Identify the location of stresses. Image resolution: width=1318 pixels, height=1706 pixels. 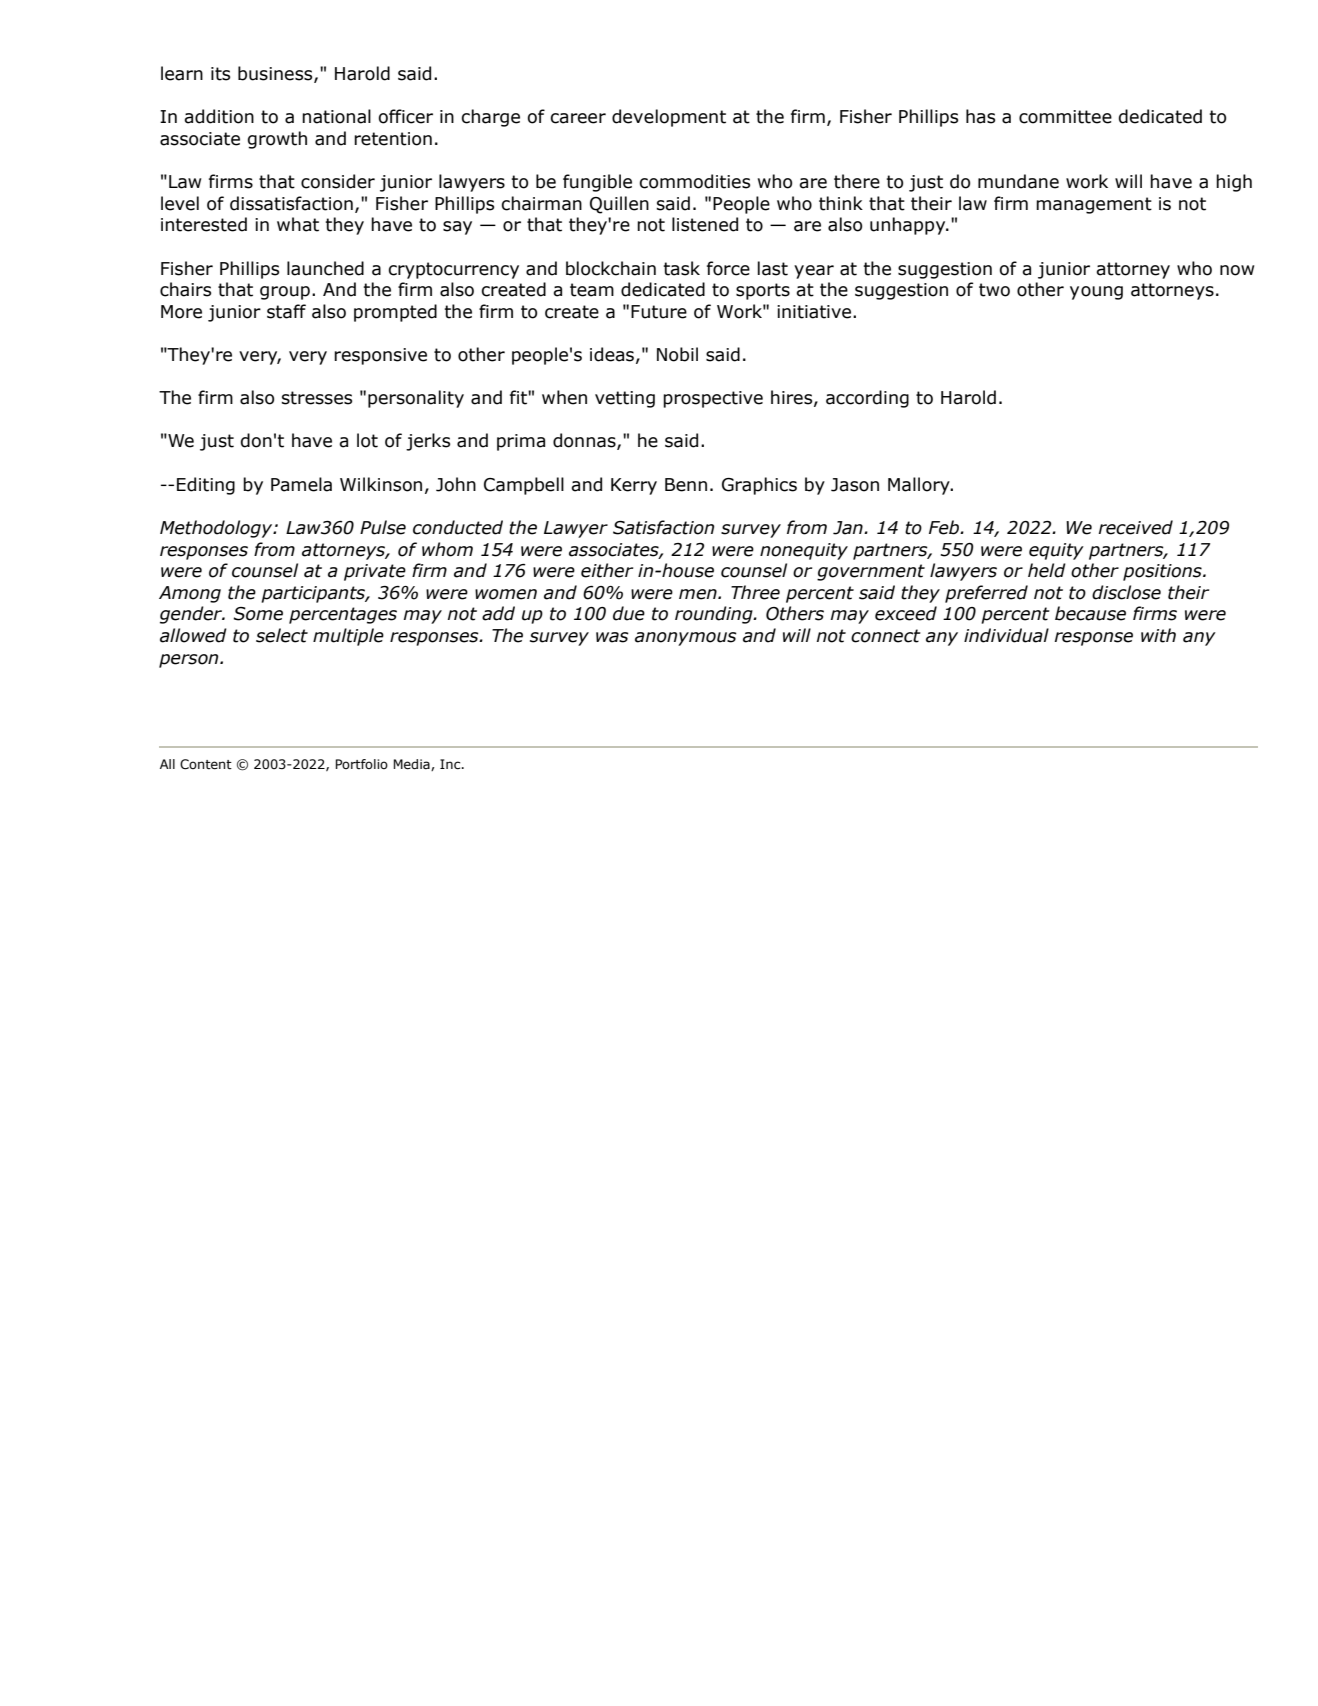
(317, 398).
